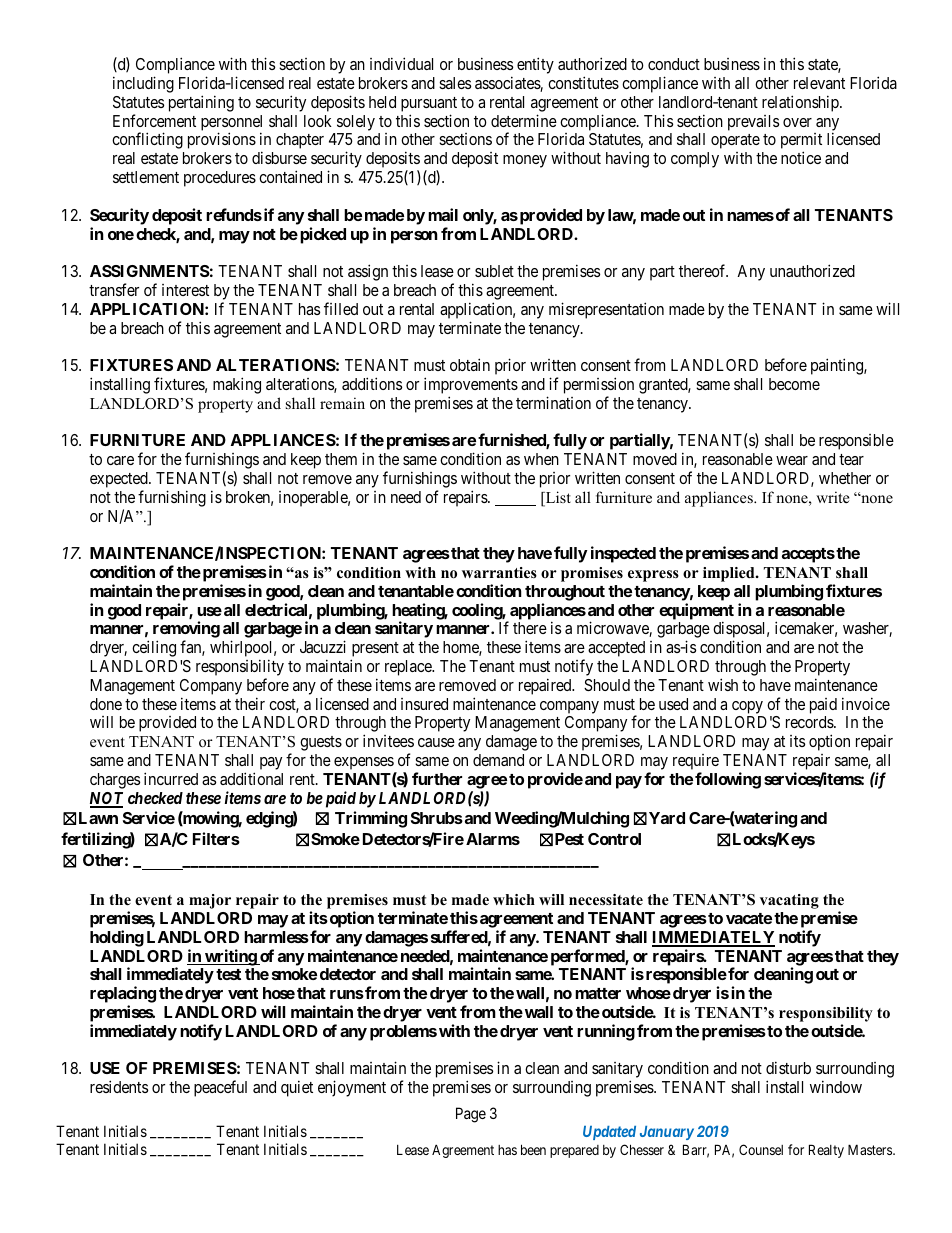  I want to click on Page, so click(471, 1115).
